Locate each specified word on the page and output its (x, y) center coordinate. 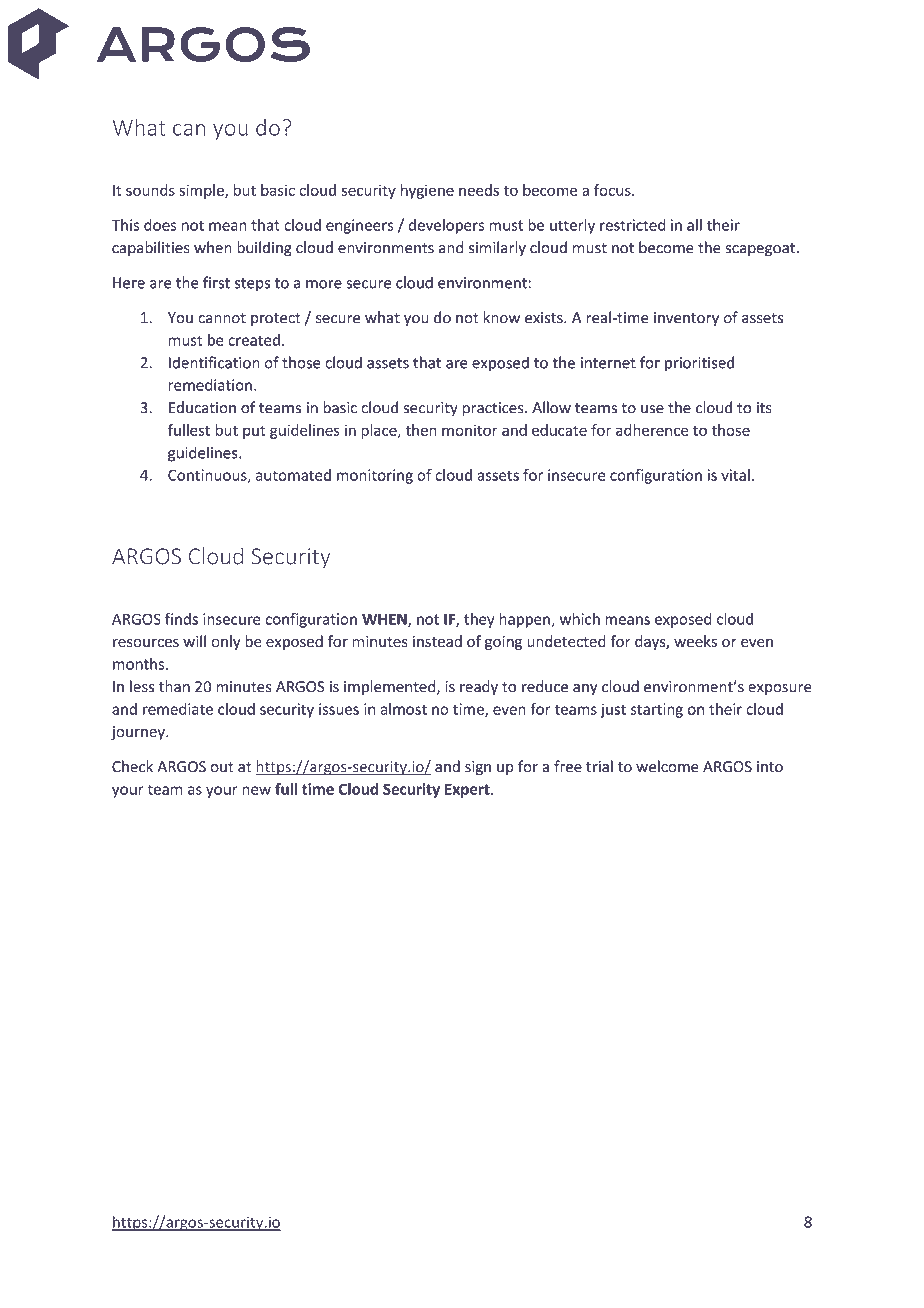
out (222, 767)
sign (478, 768)
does (160, 225)
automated (293, 475)
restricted (632, 225)
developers (446, 226)
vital (735, 475)
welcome (667, 766)
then (421, 430)
